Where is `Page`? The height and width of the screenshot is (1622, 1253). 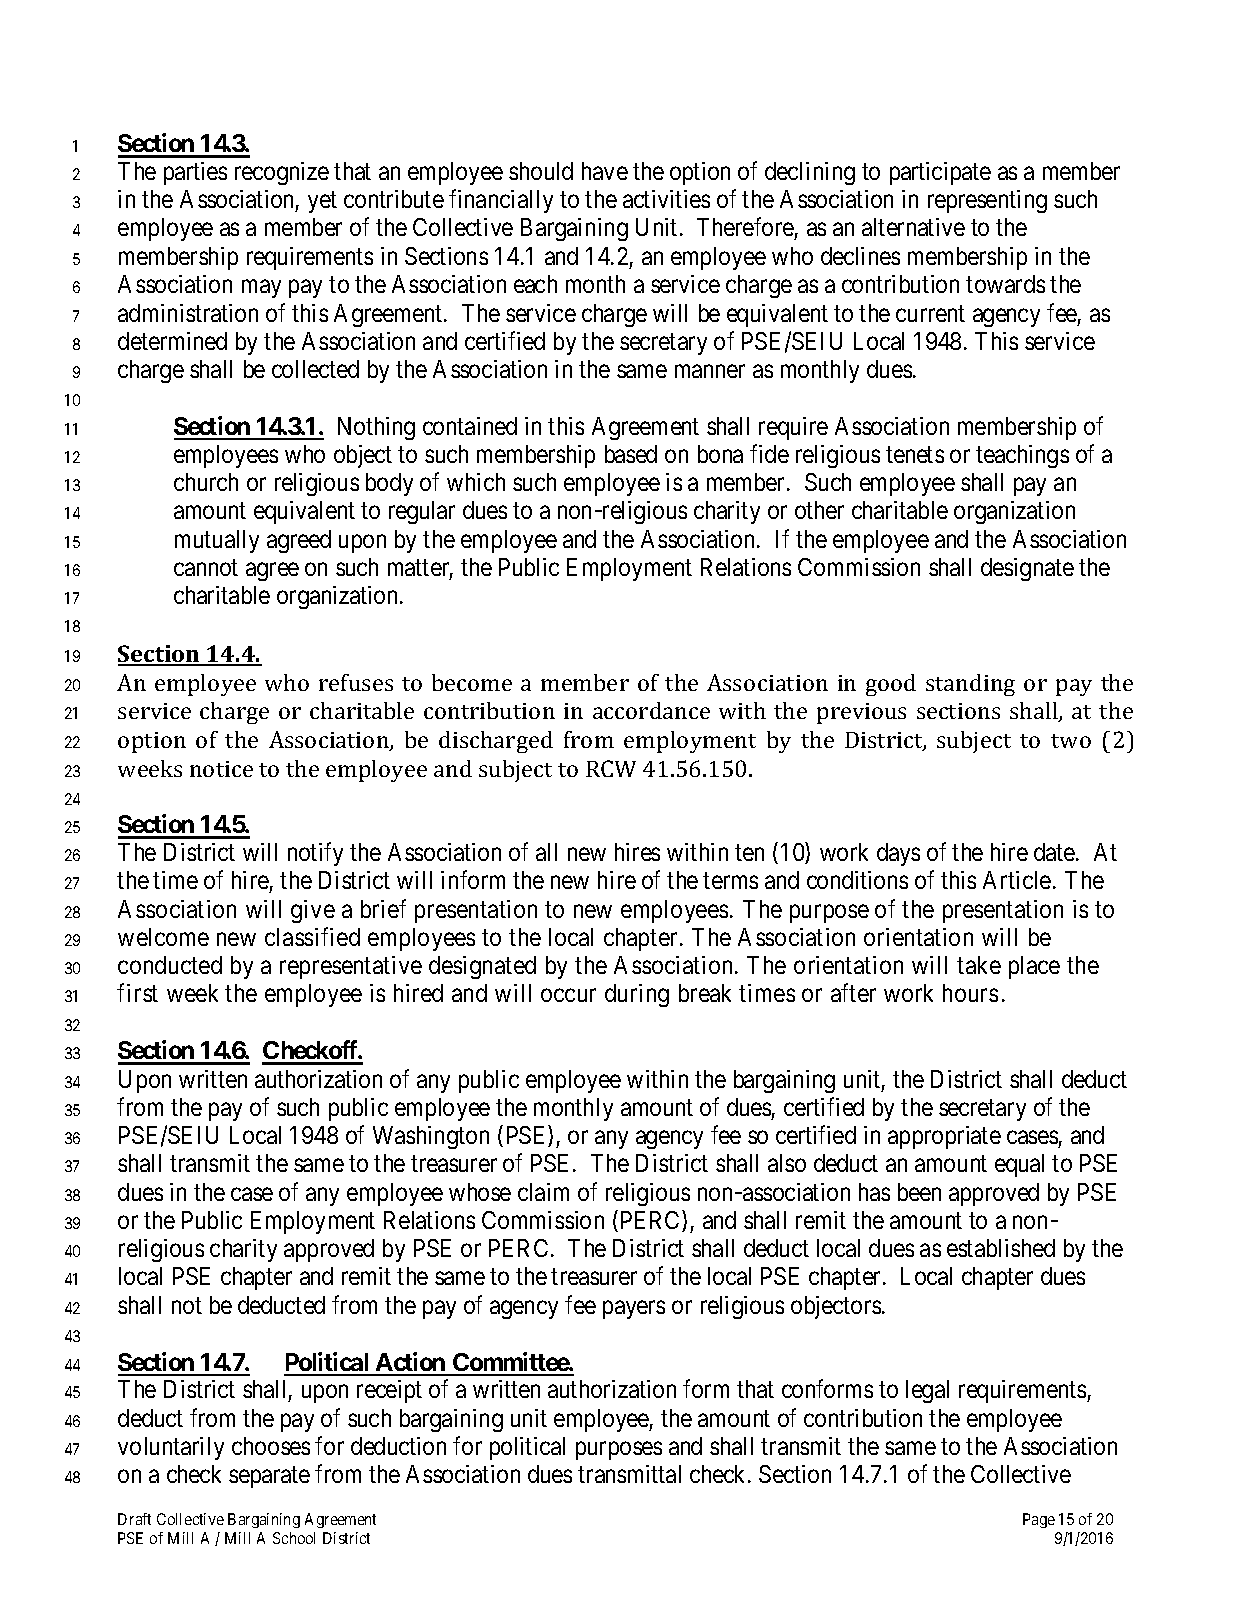
Page is located at coordinates (1039, 1520).
